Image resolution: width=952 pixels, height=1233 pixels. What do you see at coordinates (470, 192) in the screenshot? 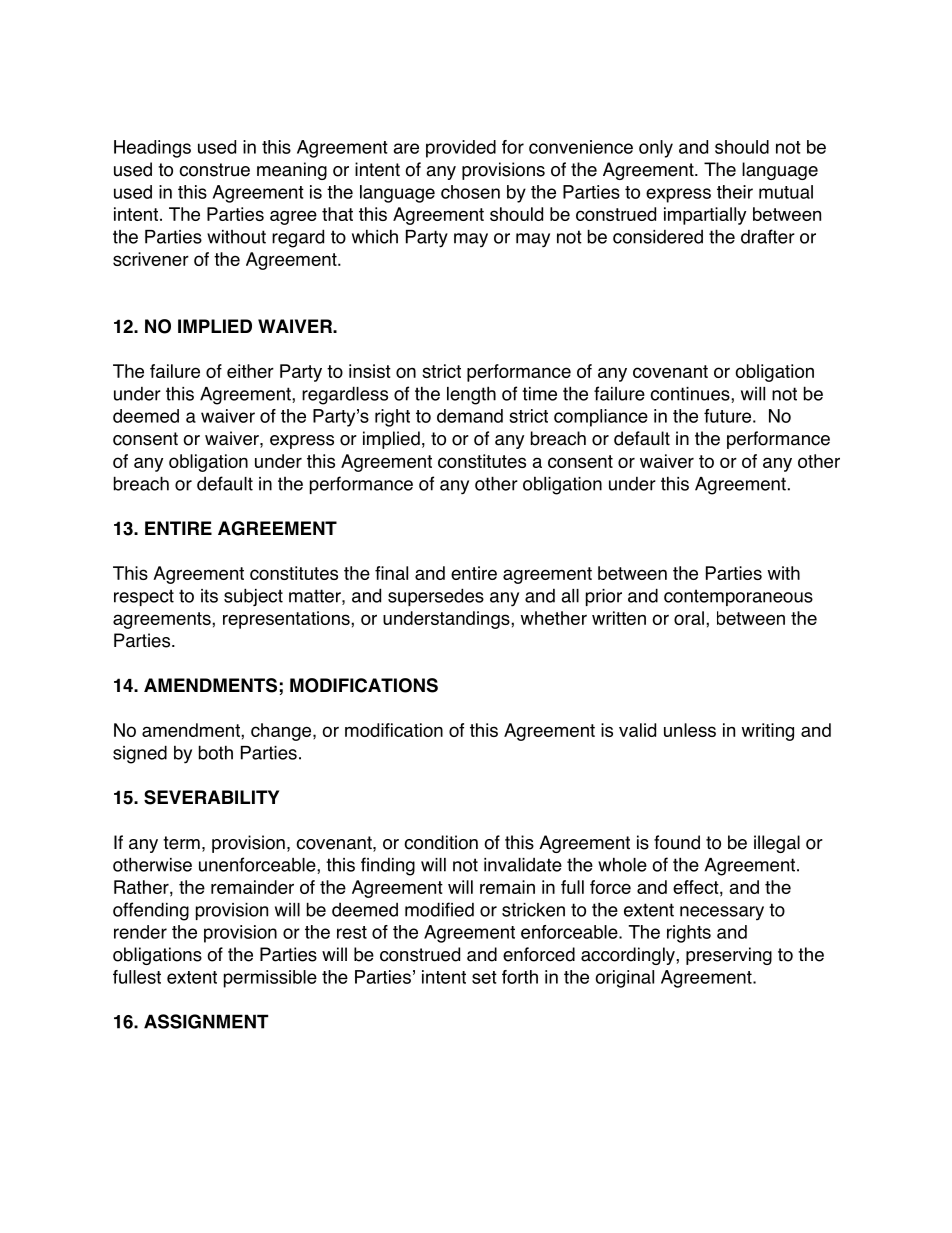
I see `chosen` at bounding box center [470, 192].
